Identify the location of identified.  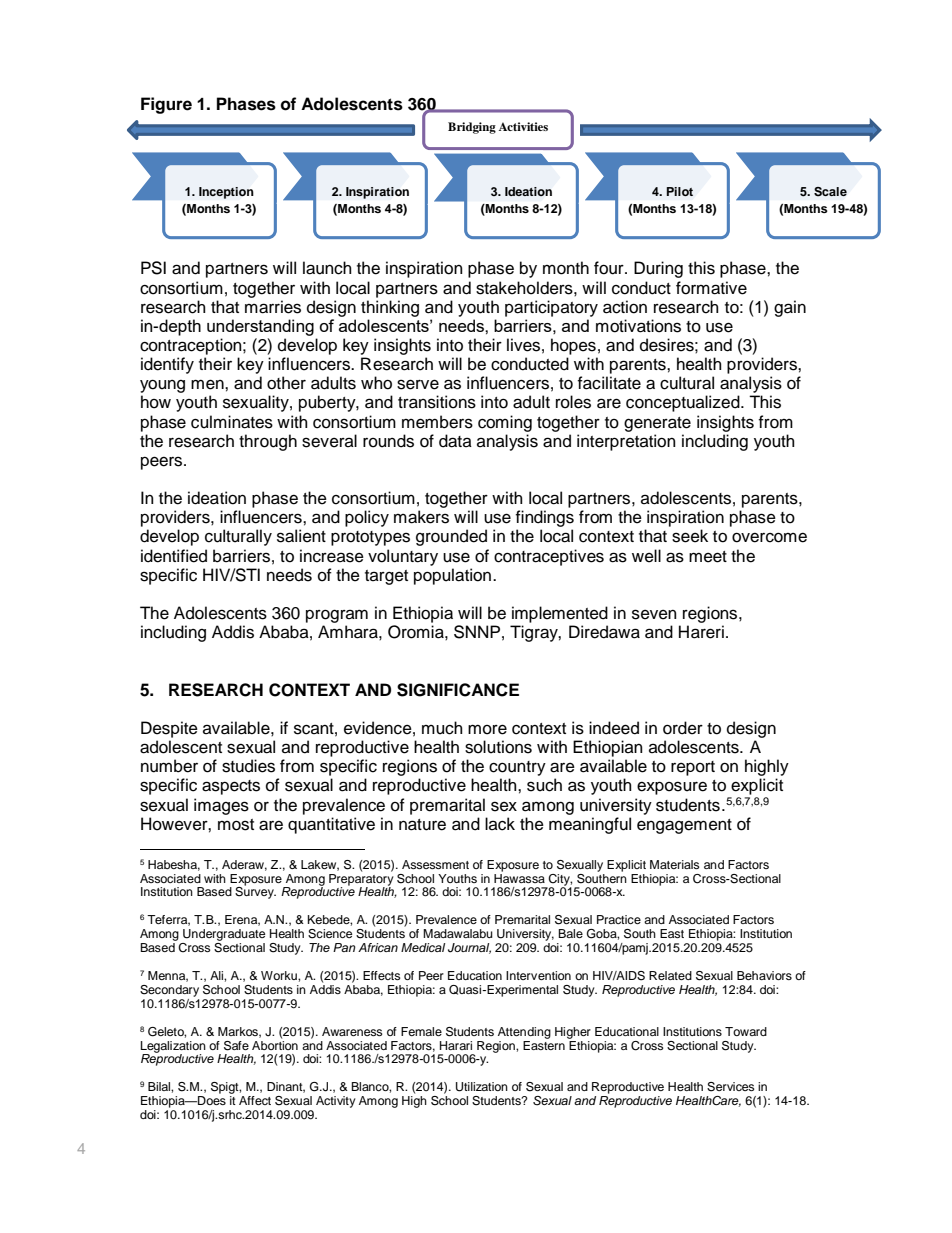
(174, 556).
